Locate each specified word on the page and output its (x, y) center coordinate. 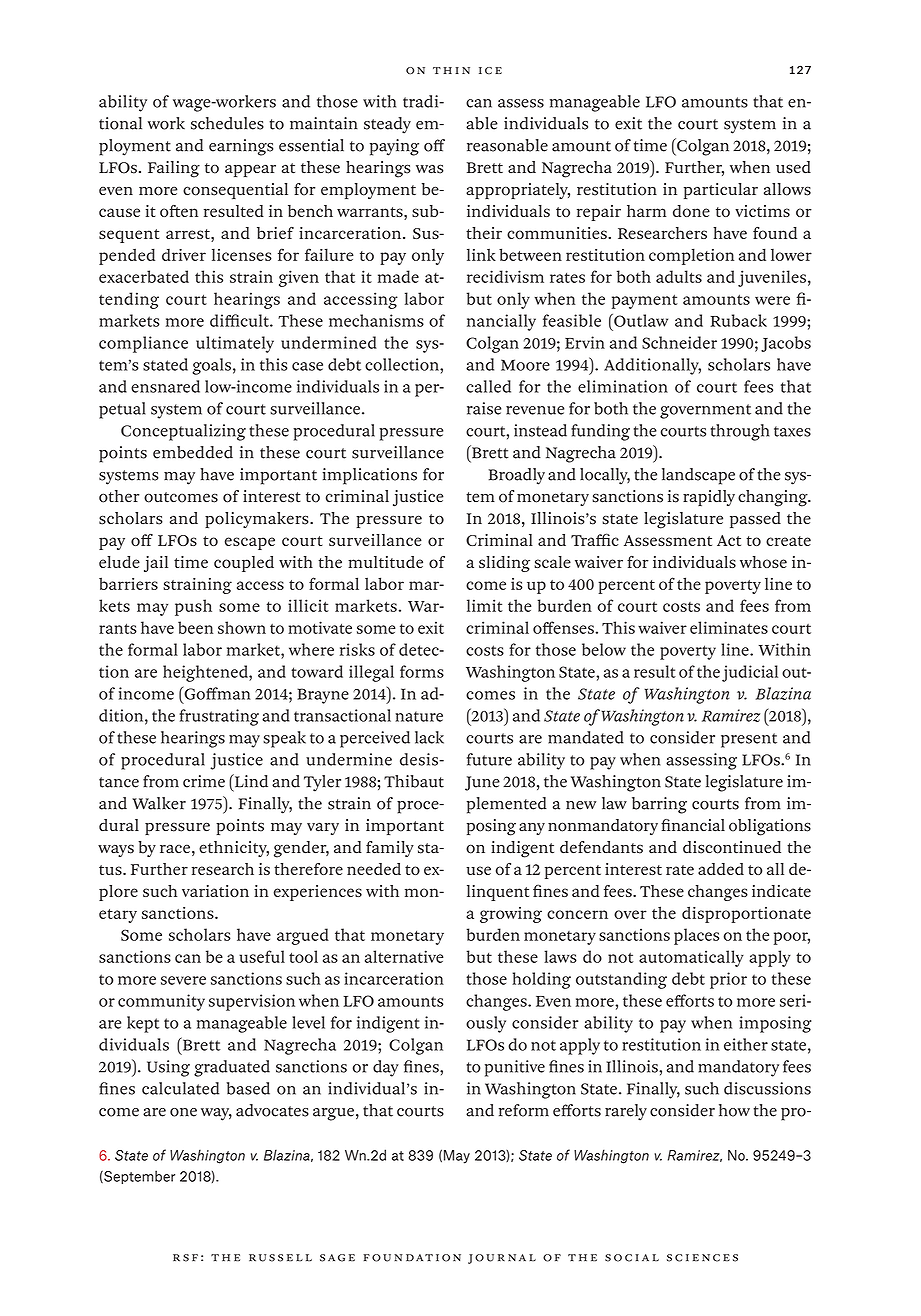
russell (280, 1258)
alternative (404, 956)
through (740, 432)
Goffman (216, 693)
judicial (750, 673)
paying (394, 147)
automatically (691, 958)
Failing (174, 169)
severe (183, 980)
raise (484, 408)
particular (721, 191)
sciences (702, 1258)
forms (422, 671)
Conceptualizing (183, 432)
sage (337, 1258)
